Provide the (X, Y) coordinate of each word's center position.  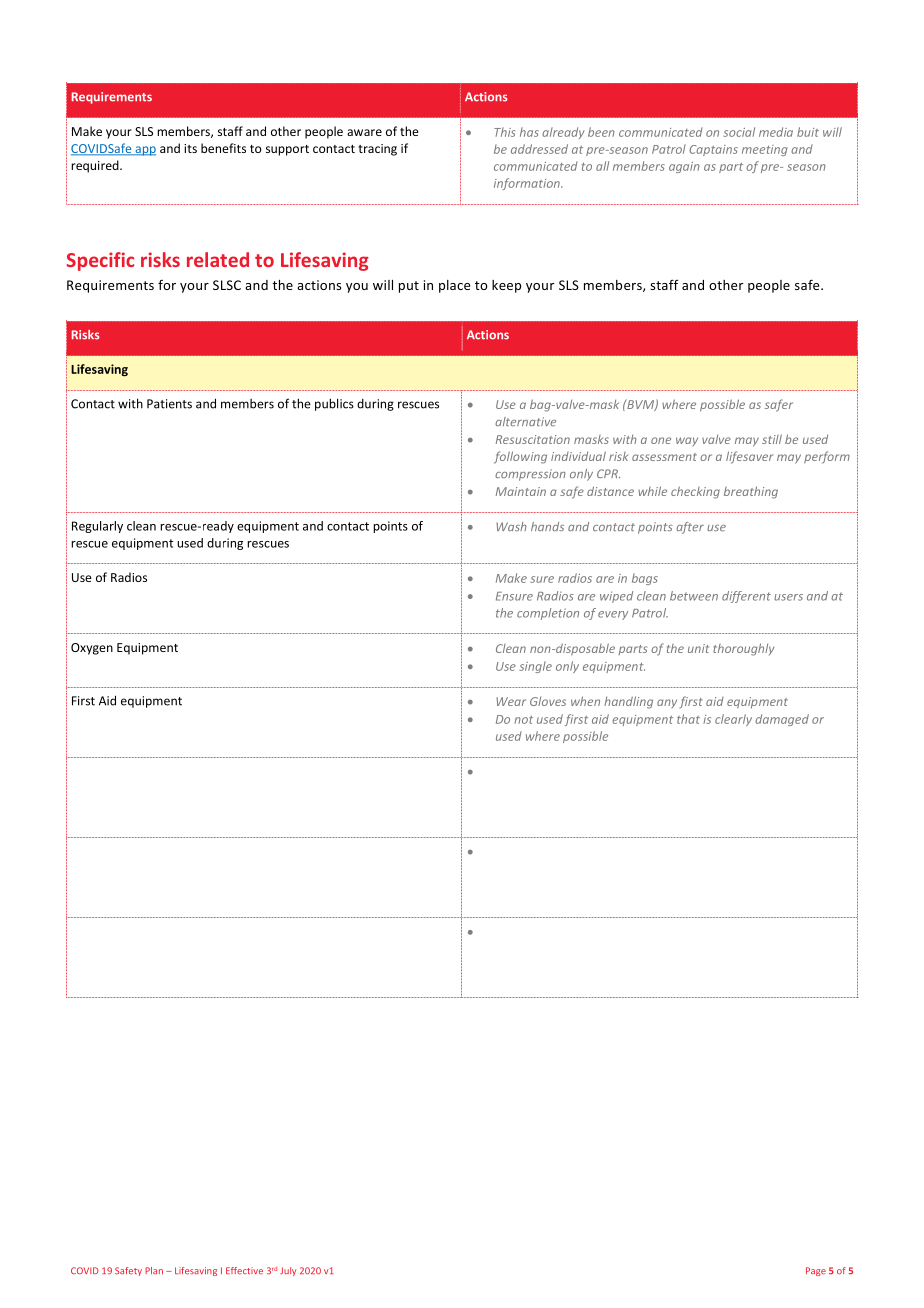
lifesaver (749, 457)
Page (816, 1271)
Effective (244, 1270)
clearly (733, 720)
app (144, 151)
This (504, 132)
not (523, 720)
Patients (169, 404)
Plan (154, 1270)
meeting (764, 150)
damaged (782, 720)
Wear (511, 701)
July (288, 1271)
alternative (525, 421)
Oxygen (92, 649)
